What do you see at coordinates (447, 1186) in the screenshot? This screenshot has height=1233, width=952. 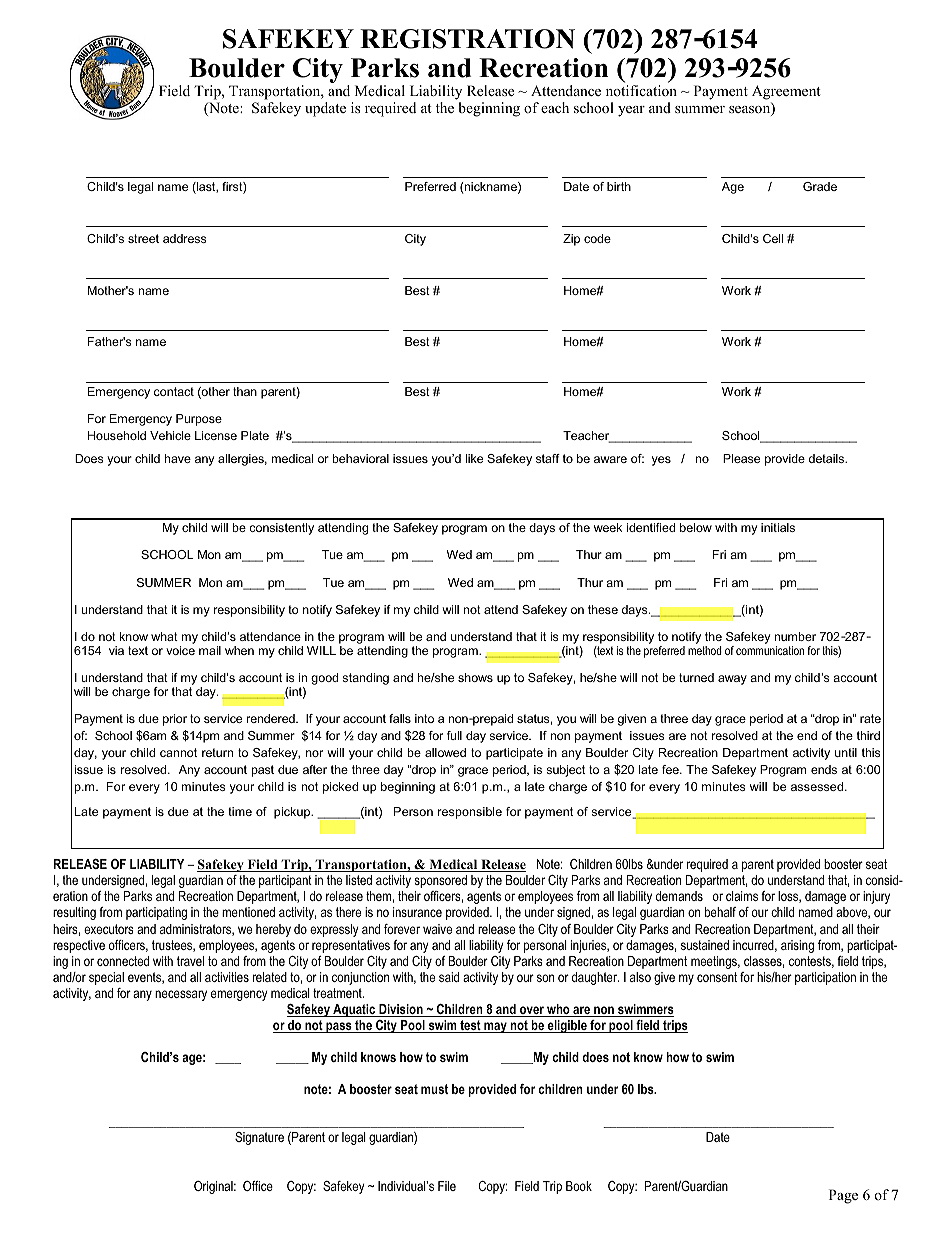 I see `File` at bounding box center [447, 1186].
